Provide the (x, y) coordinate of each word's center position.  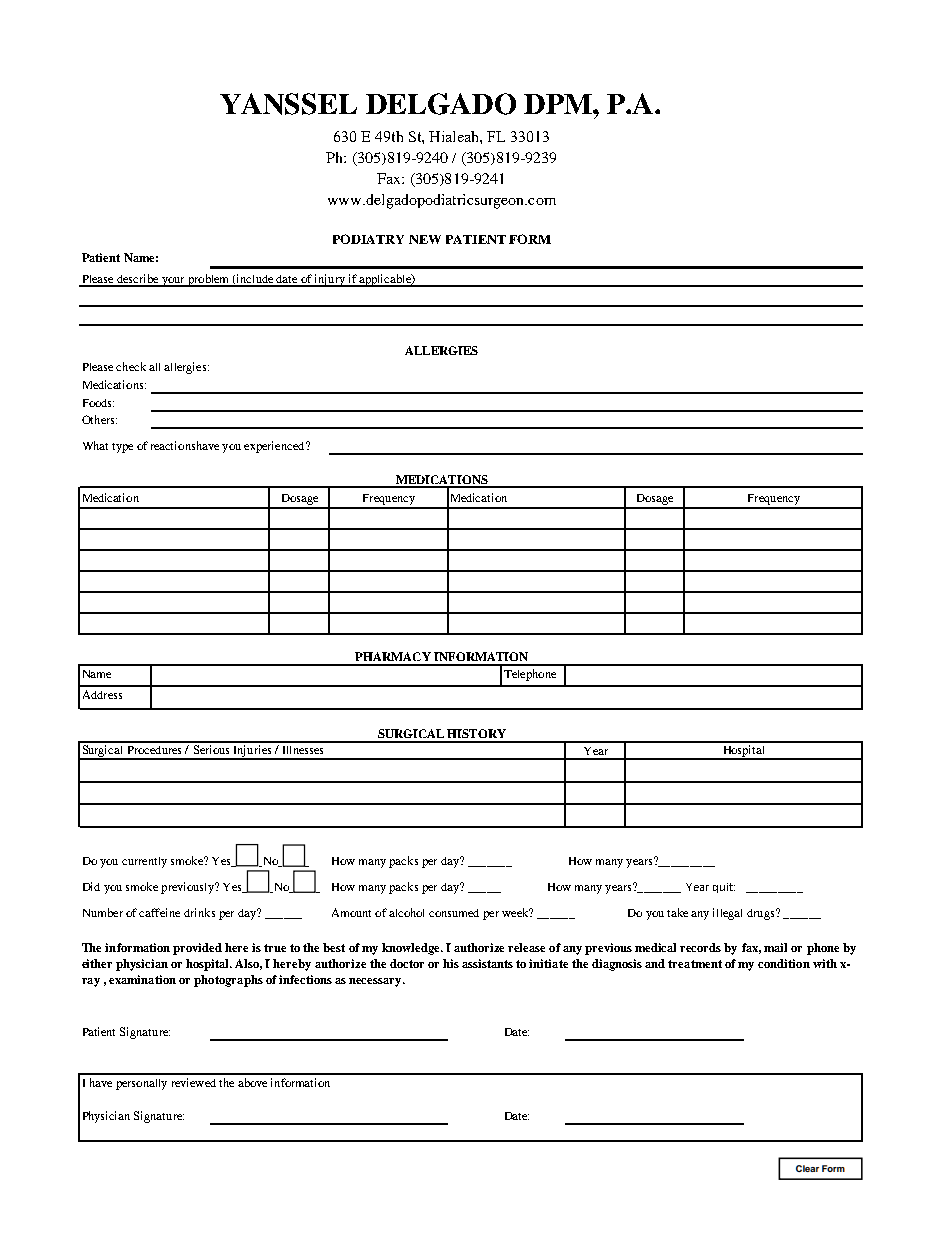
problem (209, 280)
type (122, 448)
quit (724, 888)
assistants (487, 963)
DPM (559, 104)
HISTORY (476, 733)
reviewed (194, 1082)
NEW (425, 239)
